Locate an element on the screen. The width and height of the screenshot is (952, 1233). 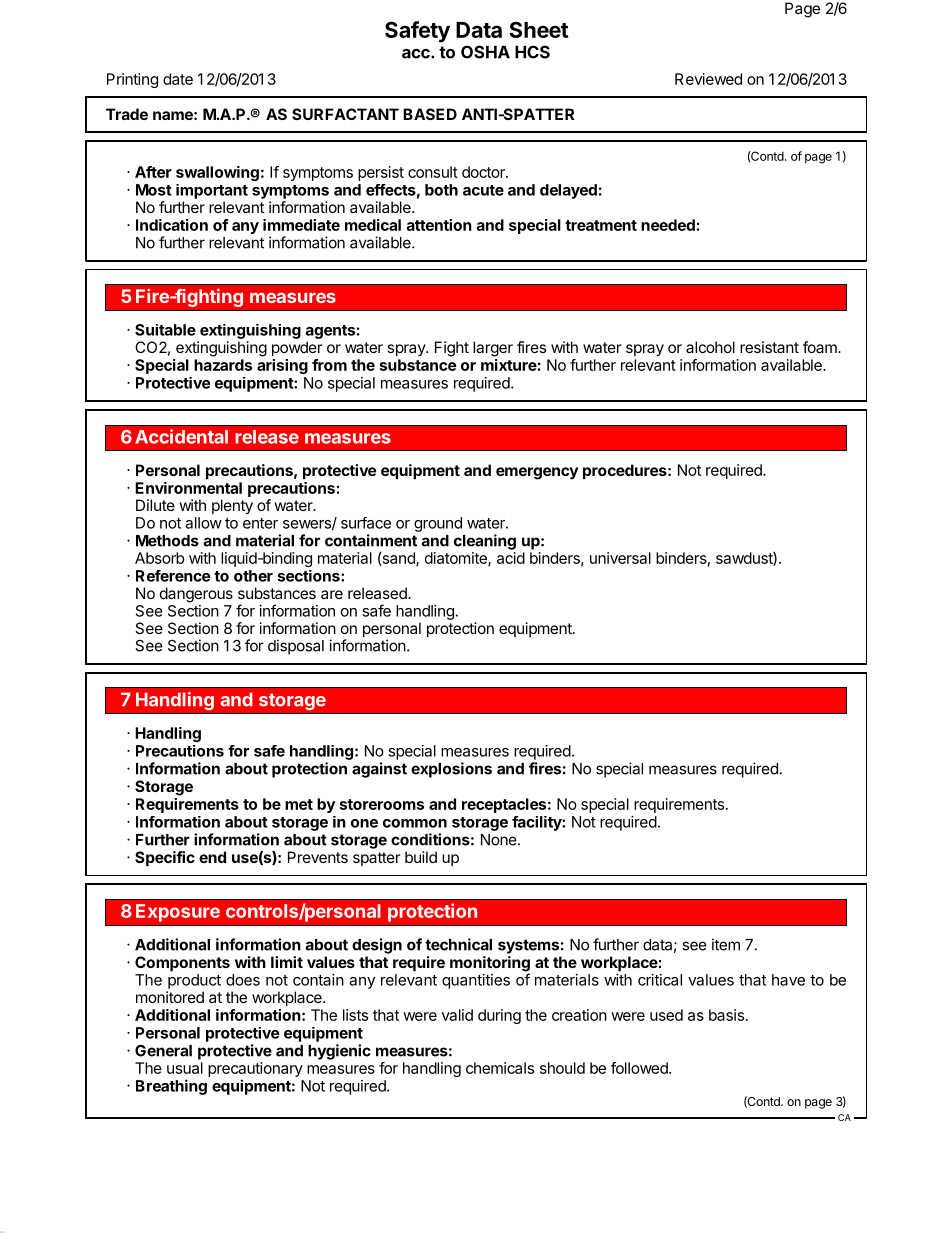
universal is located at coordinates (620, 558).
